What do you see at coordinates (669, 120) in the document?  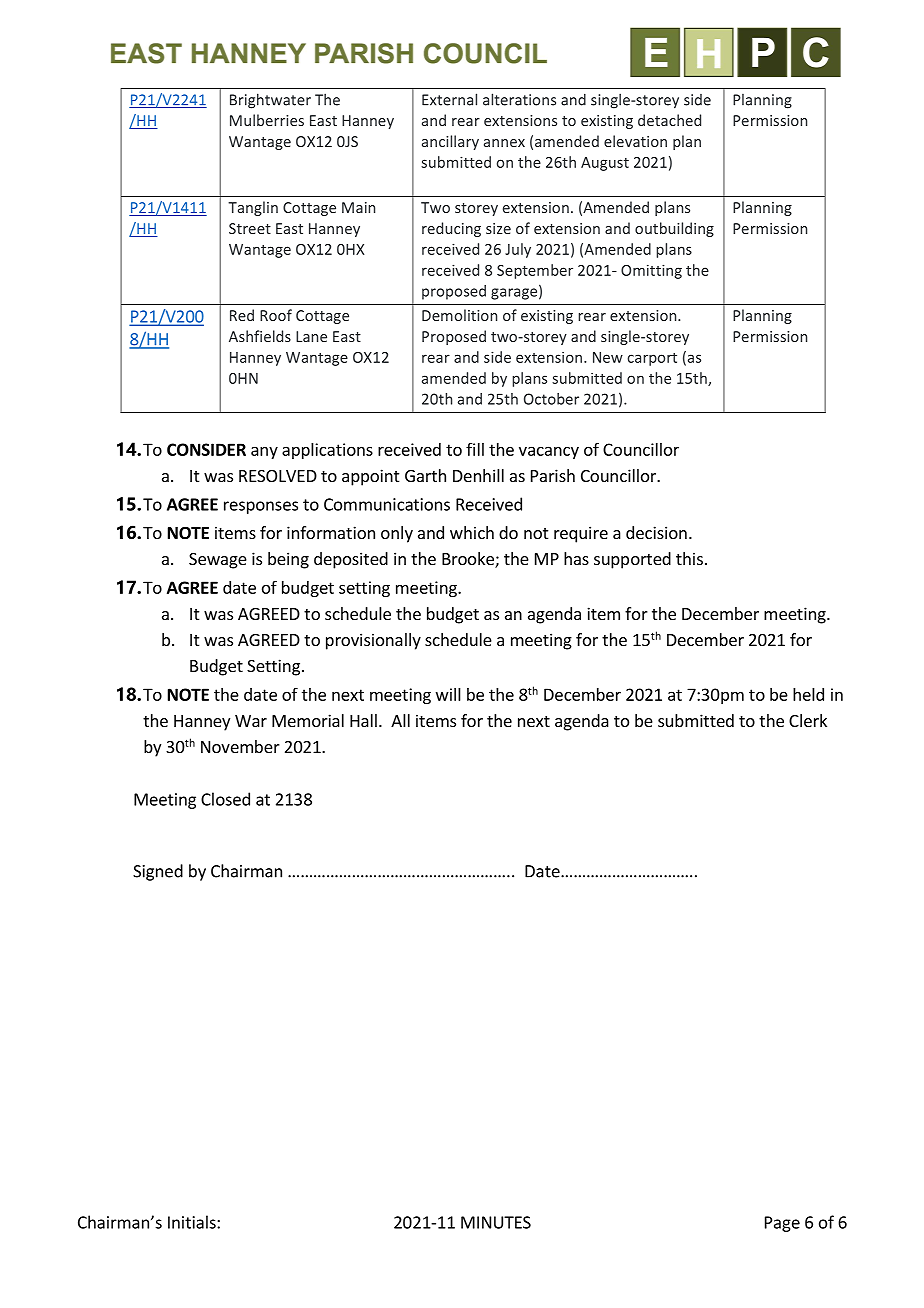 I see `detached` at bounding box center [669, 120].
